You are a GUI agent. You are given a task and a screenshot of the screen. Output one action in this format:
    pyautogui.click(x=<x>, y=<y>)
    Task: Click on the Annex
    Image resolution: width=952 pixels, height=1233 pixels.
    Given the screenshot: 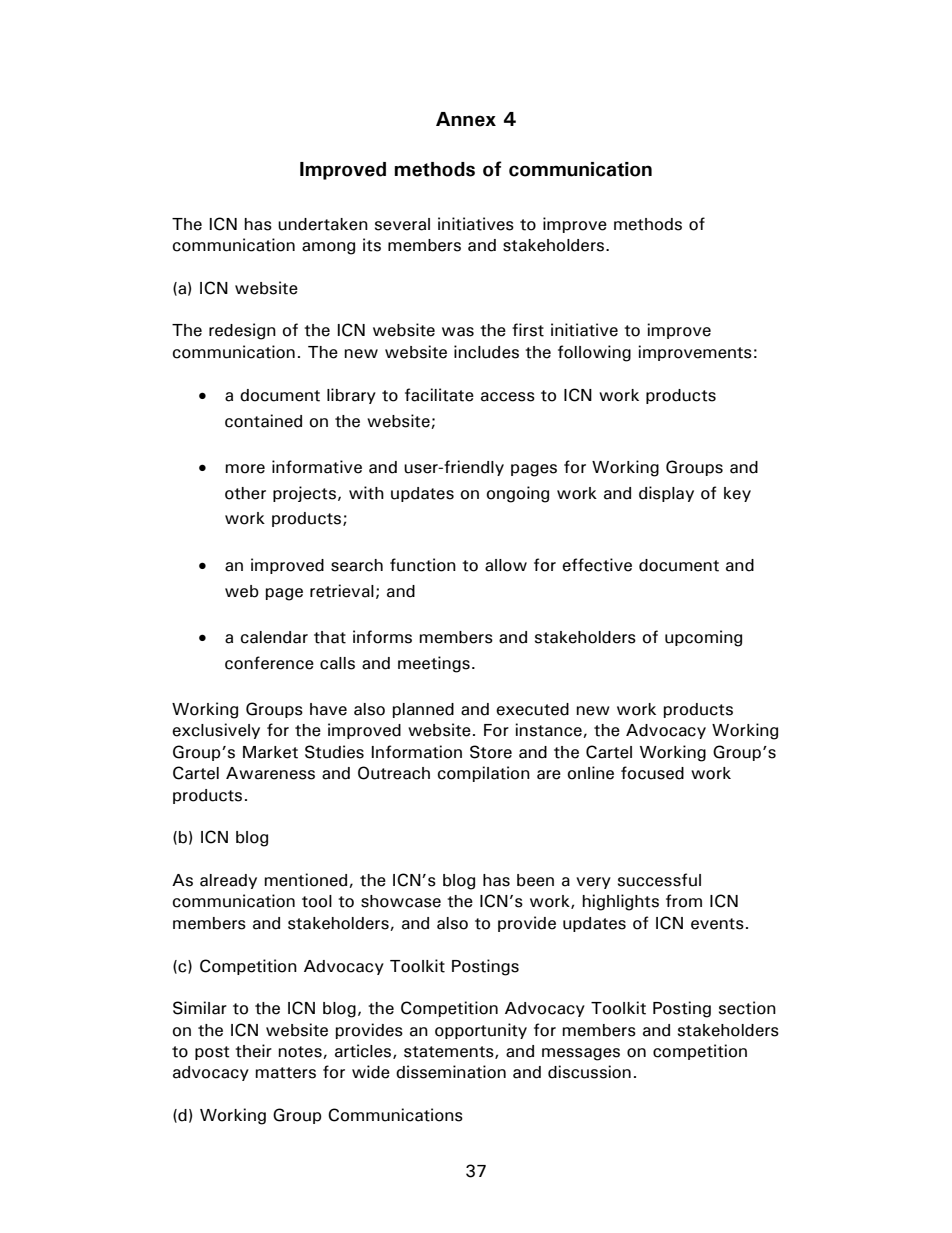 What is the action you would take?
    pyautogui.click(x=466, y=119)
